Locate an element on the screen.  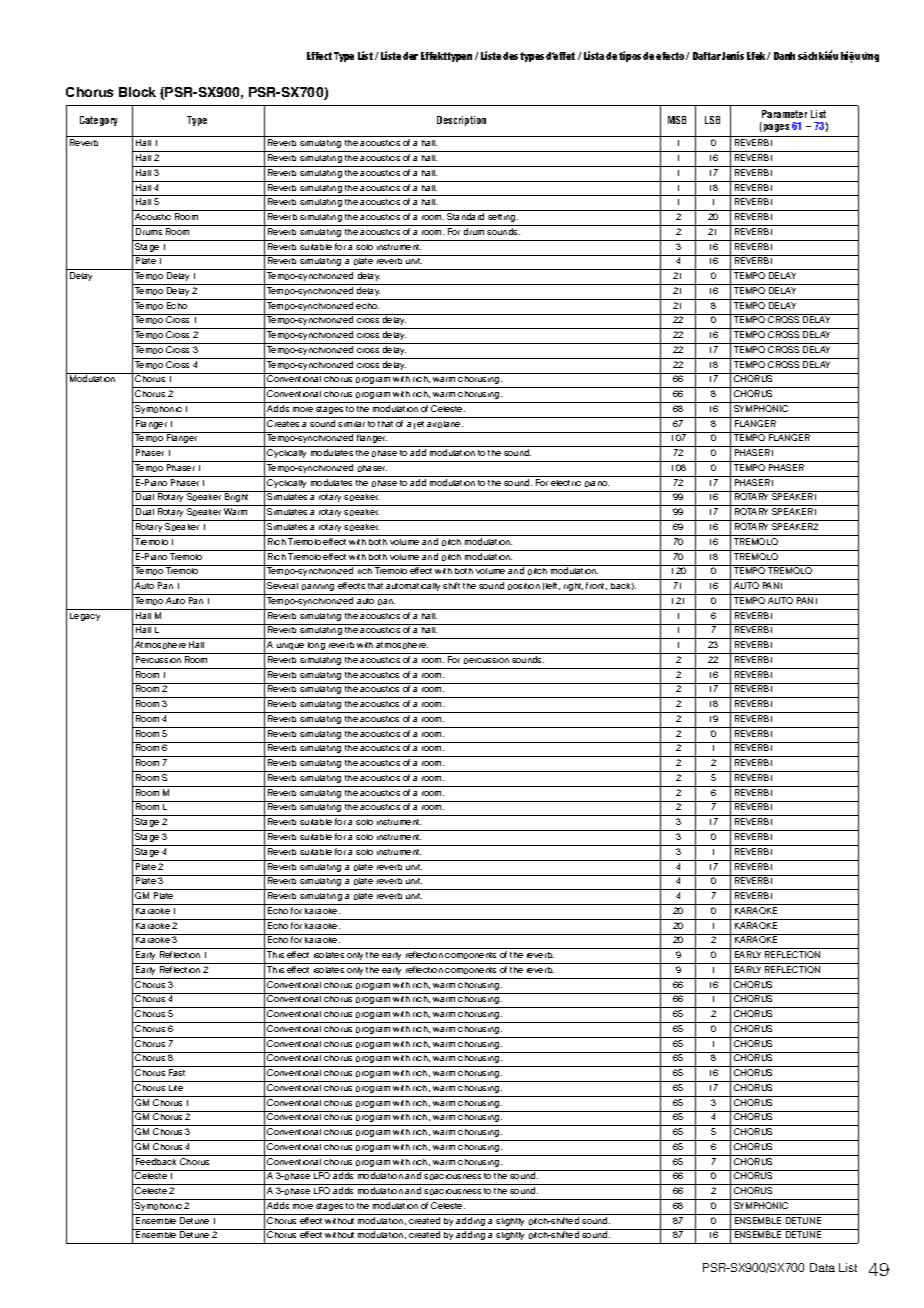
LSB is located at coordinates (712, 120).
